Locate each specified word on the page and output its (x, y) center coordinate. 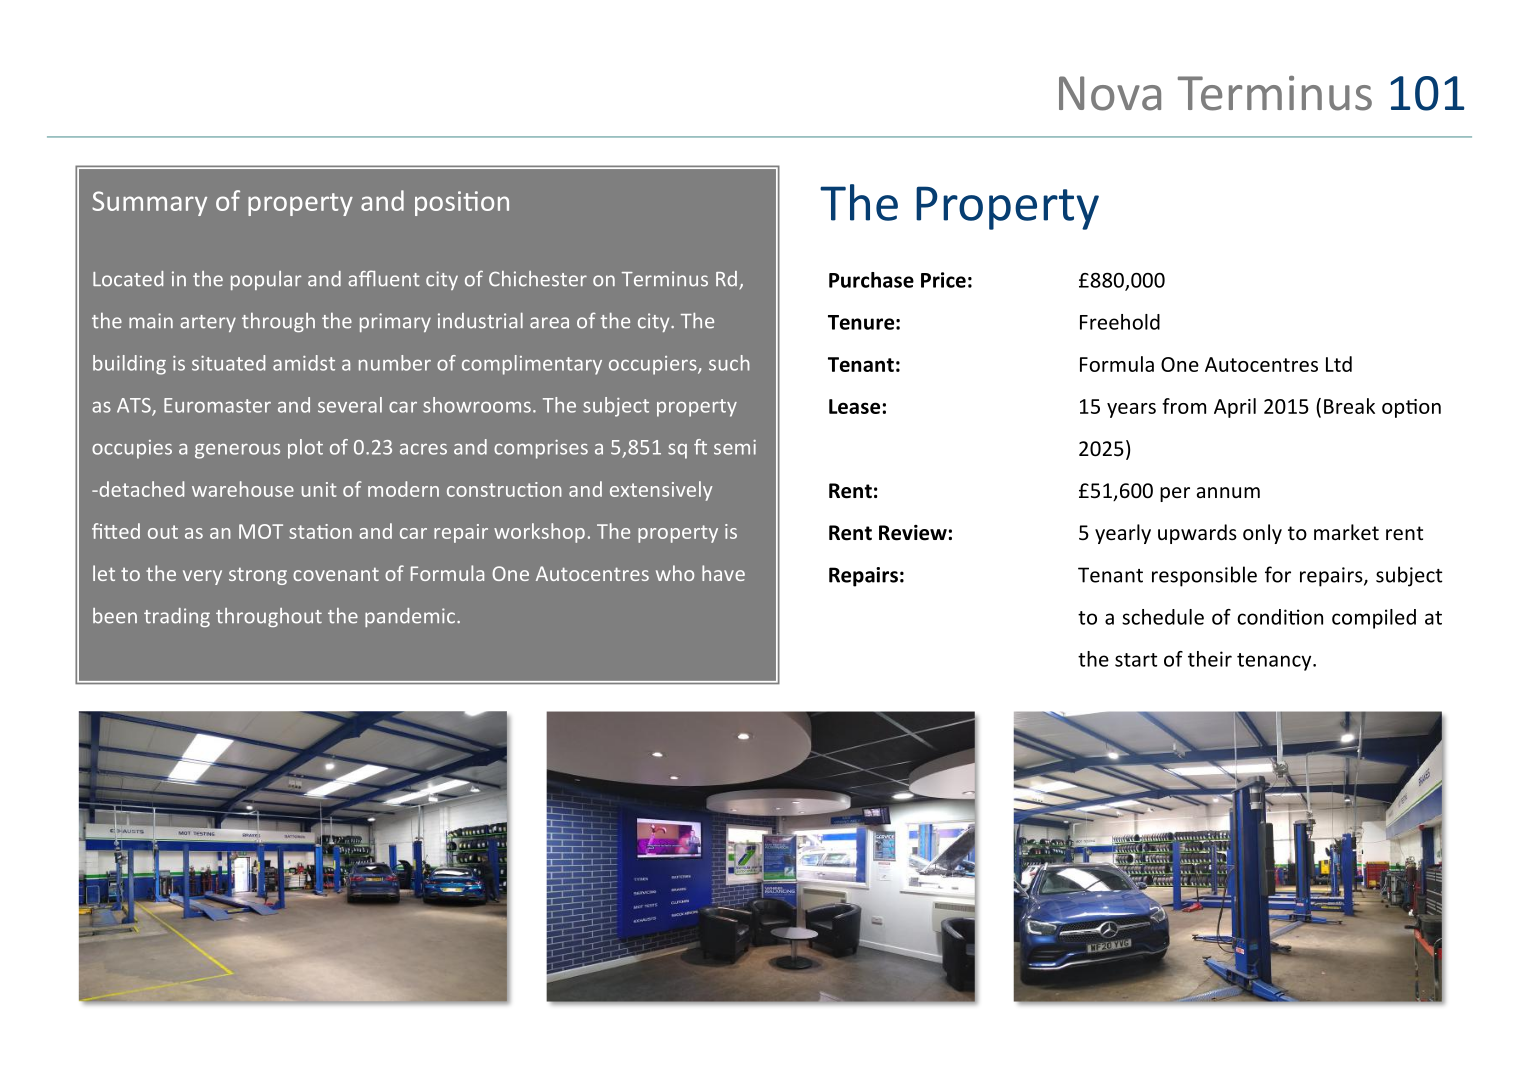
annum (1228, 492)
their (1210, 659)
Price (943, 280)
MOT (261, 531)
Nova (1110, 93)
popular (266, 280)
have (723, 573)
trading (177, 617)
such (729, 363)
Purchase (871, 280)
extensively (661, 491)
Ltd (1339, 364)
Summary (149, 203)
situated (228, 363)
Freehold (1120, 322)
